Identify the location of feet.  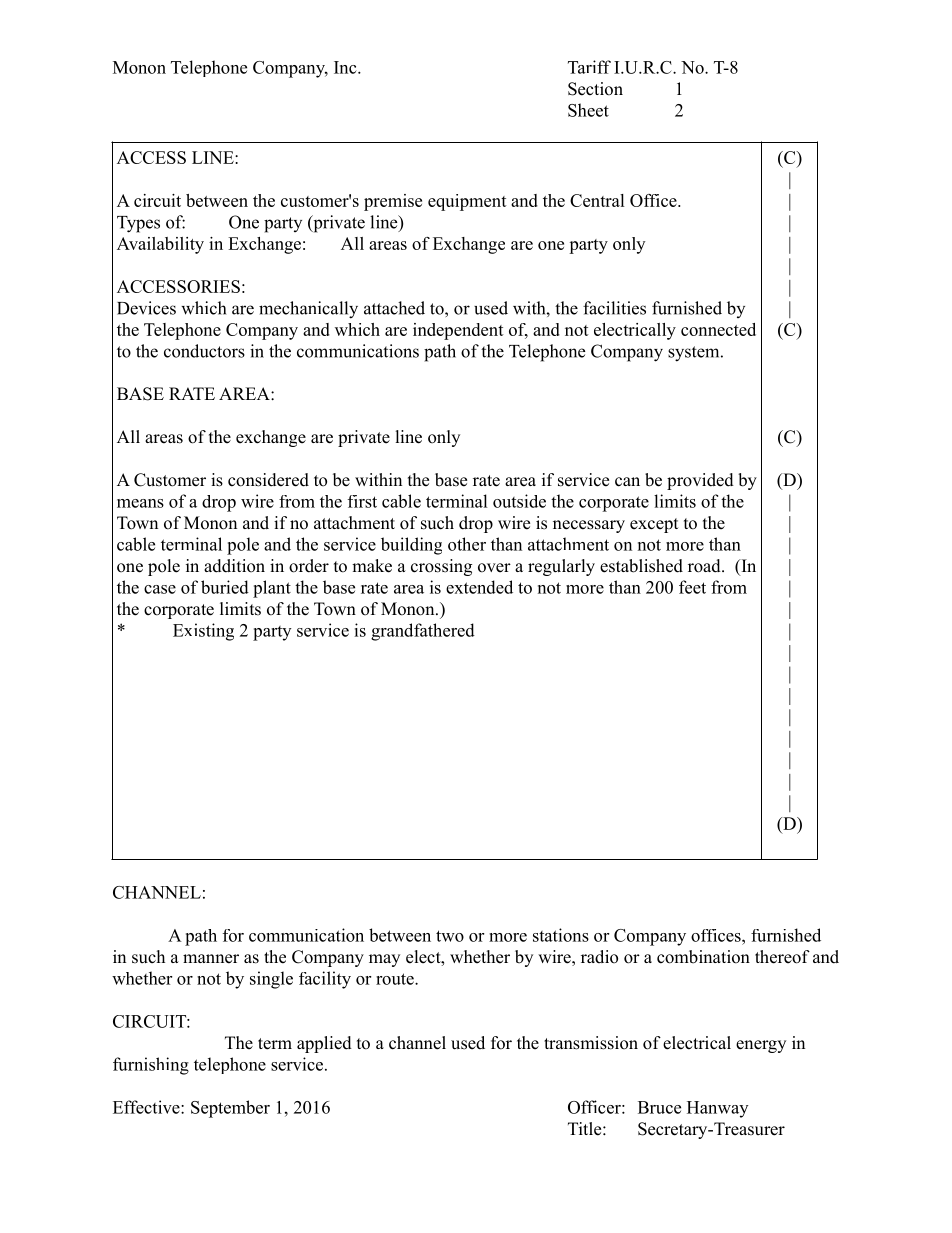
(692, 587).
